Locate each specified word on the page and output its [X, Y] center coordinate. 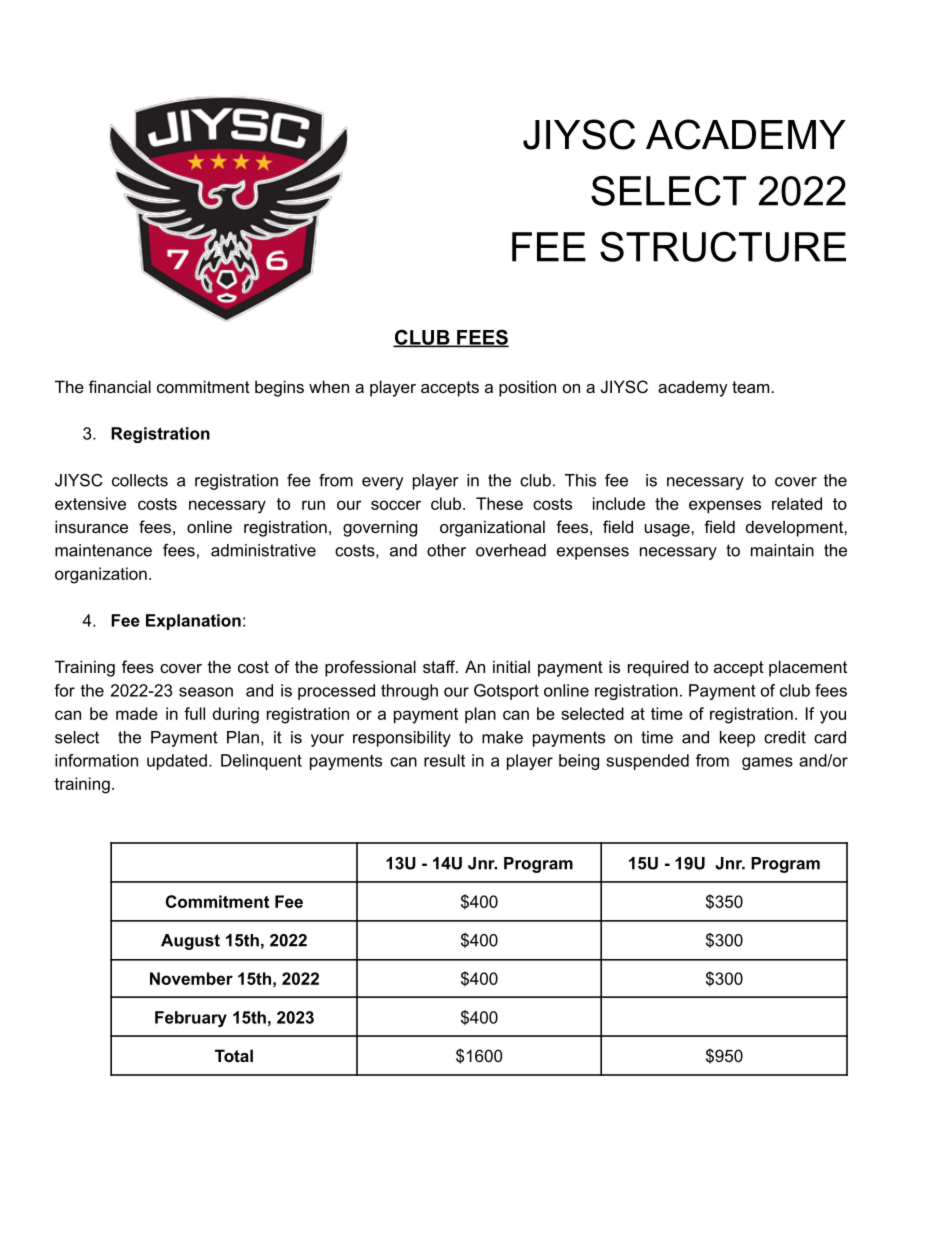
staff [440, 666]
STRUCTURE [723, 246]
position [527, 388]
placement [808, 668]
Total [234, 1055]
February [191, 1019]
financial [120, 386]
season [206, 692]
